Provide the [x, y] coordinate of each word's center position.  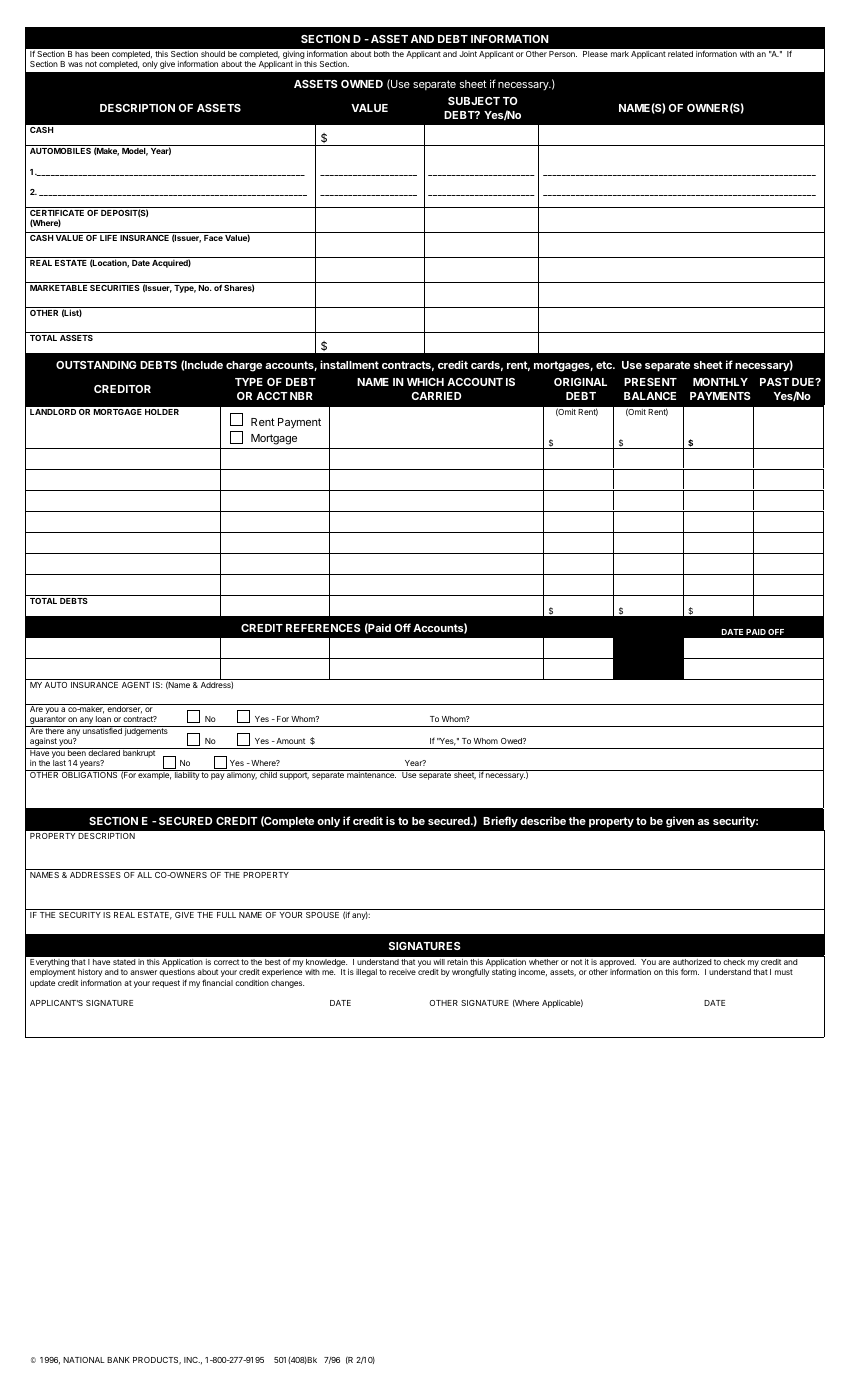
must [784, 972]
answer [143, 972]
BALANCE [650, 396]
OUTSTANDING [96, 365]
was [75, 64]
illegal [366, 973]
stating [504, 973]
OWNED [362, 84]
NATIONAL [84, 1360]
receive [402, 972]
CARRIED [436, 396]
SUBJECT [474, 101]
